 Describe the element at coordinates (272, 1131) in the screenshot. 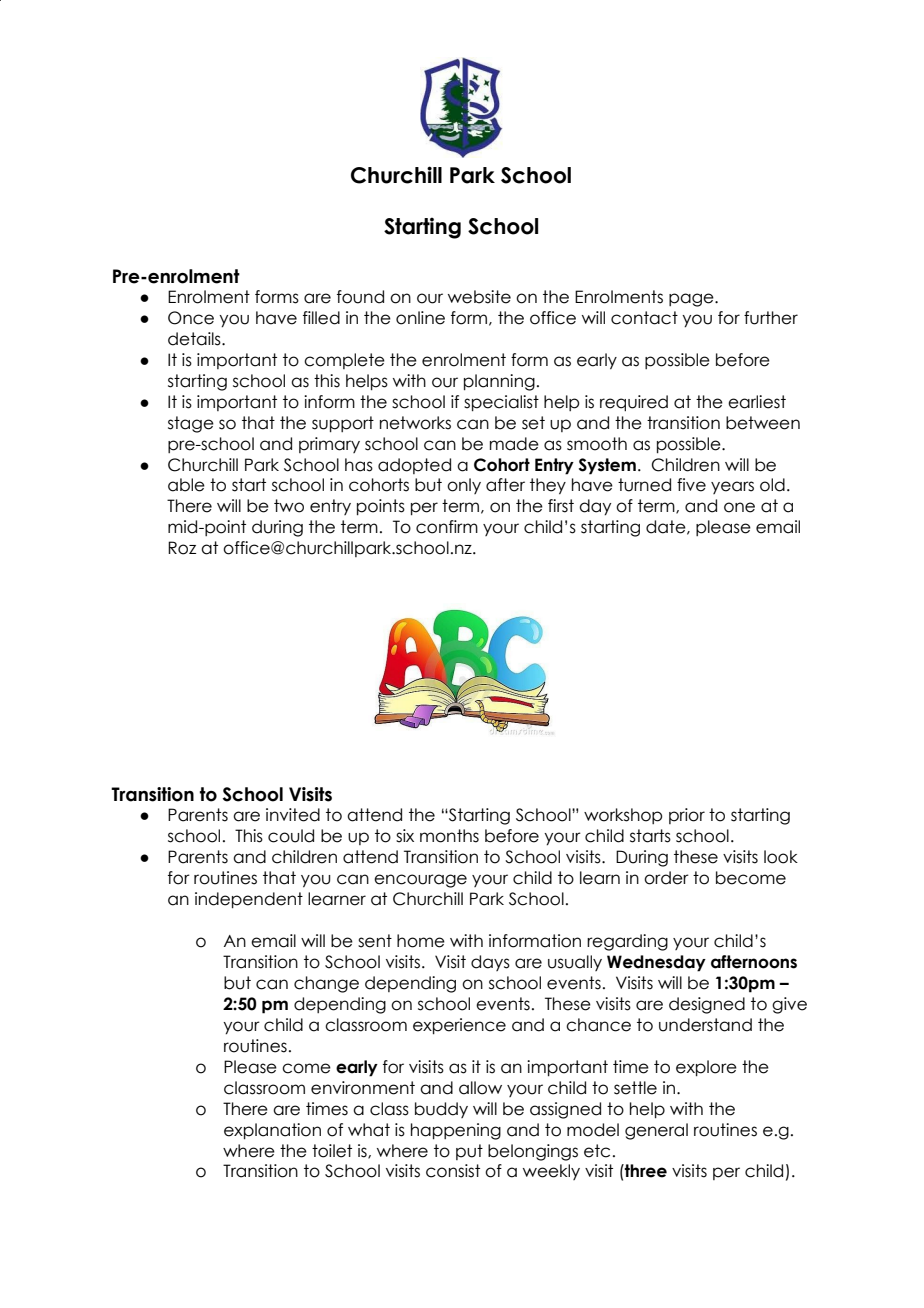

I see `explanation` at that location.
